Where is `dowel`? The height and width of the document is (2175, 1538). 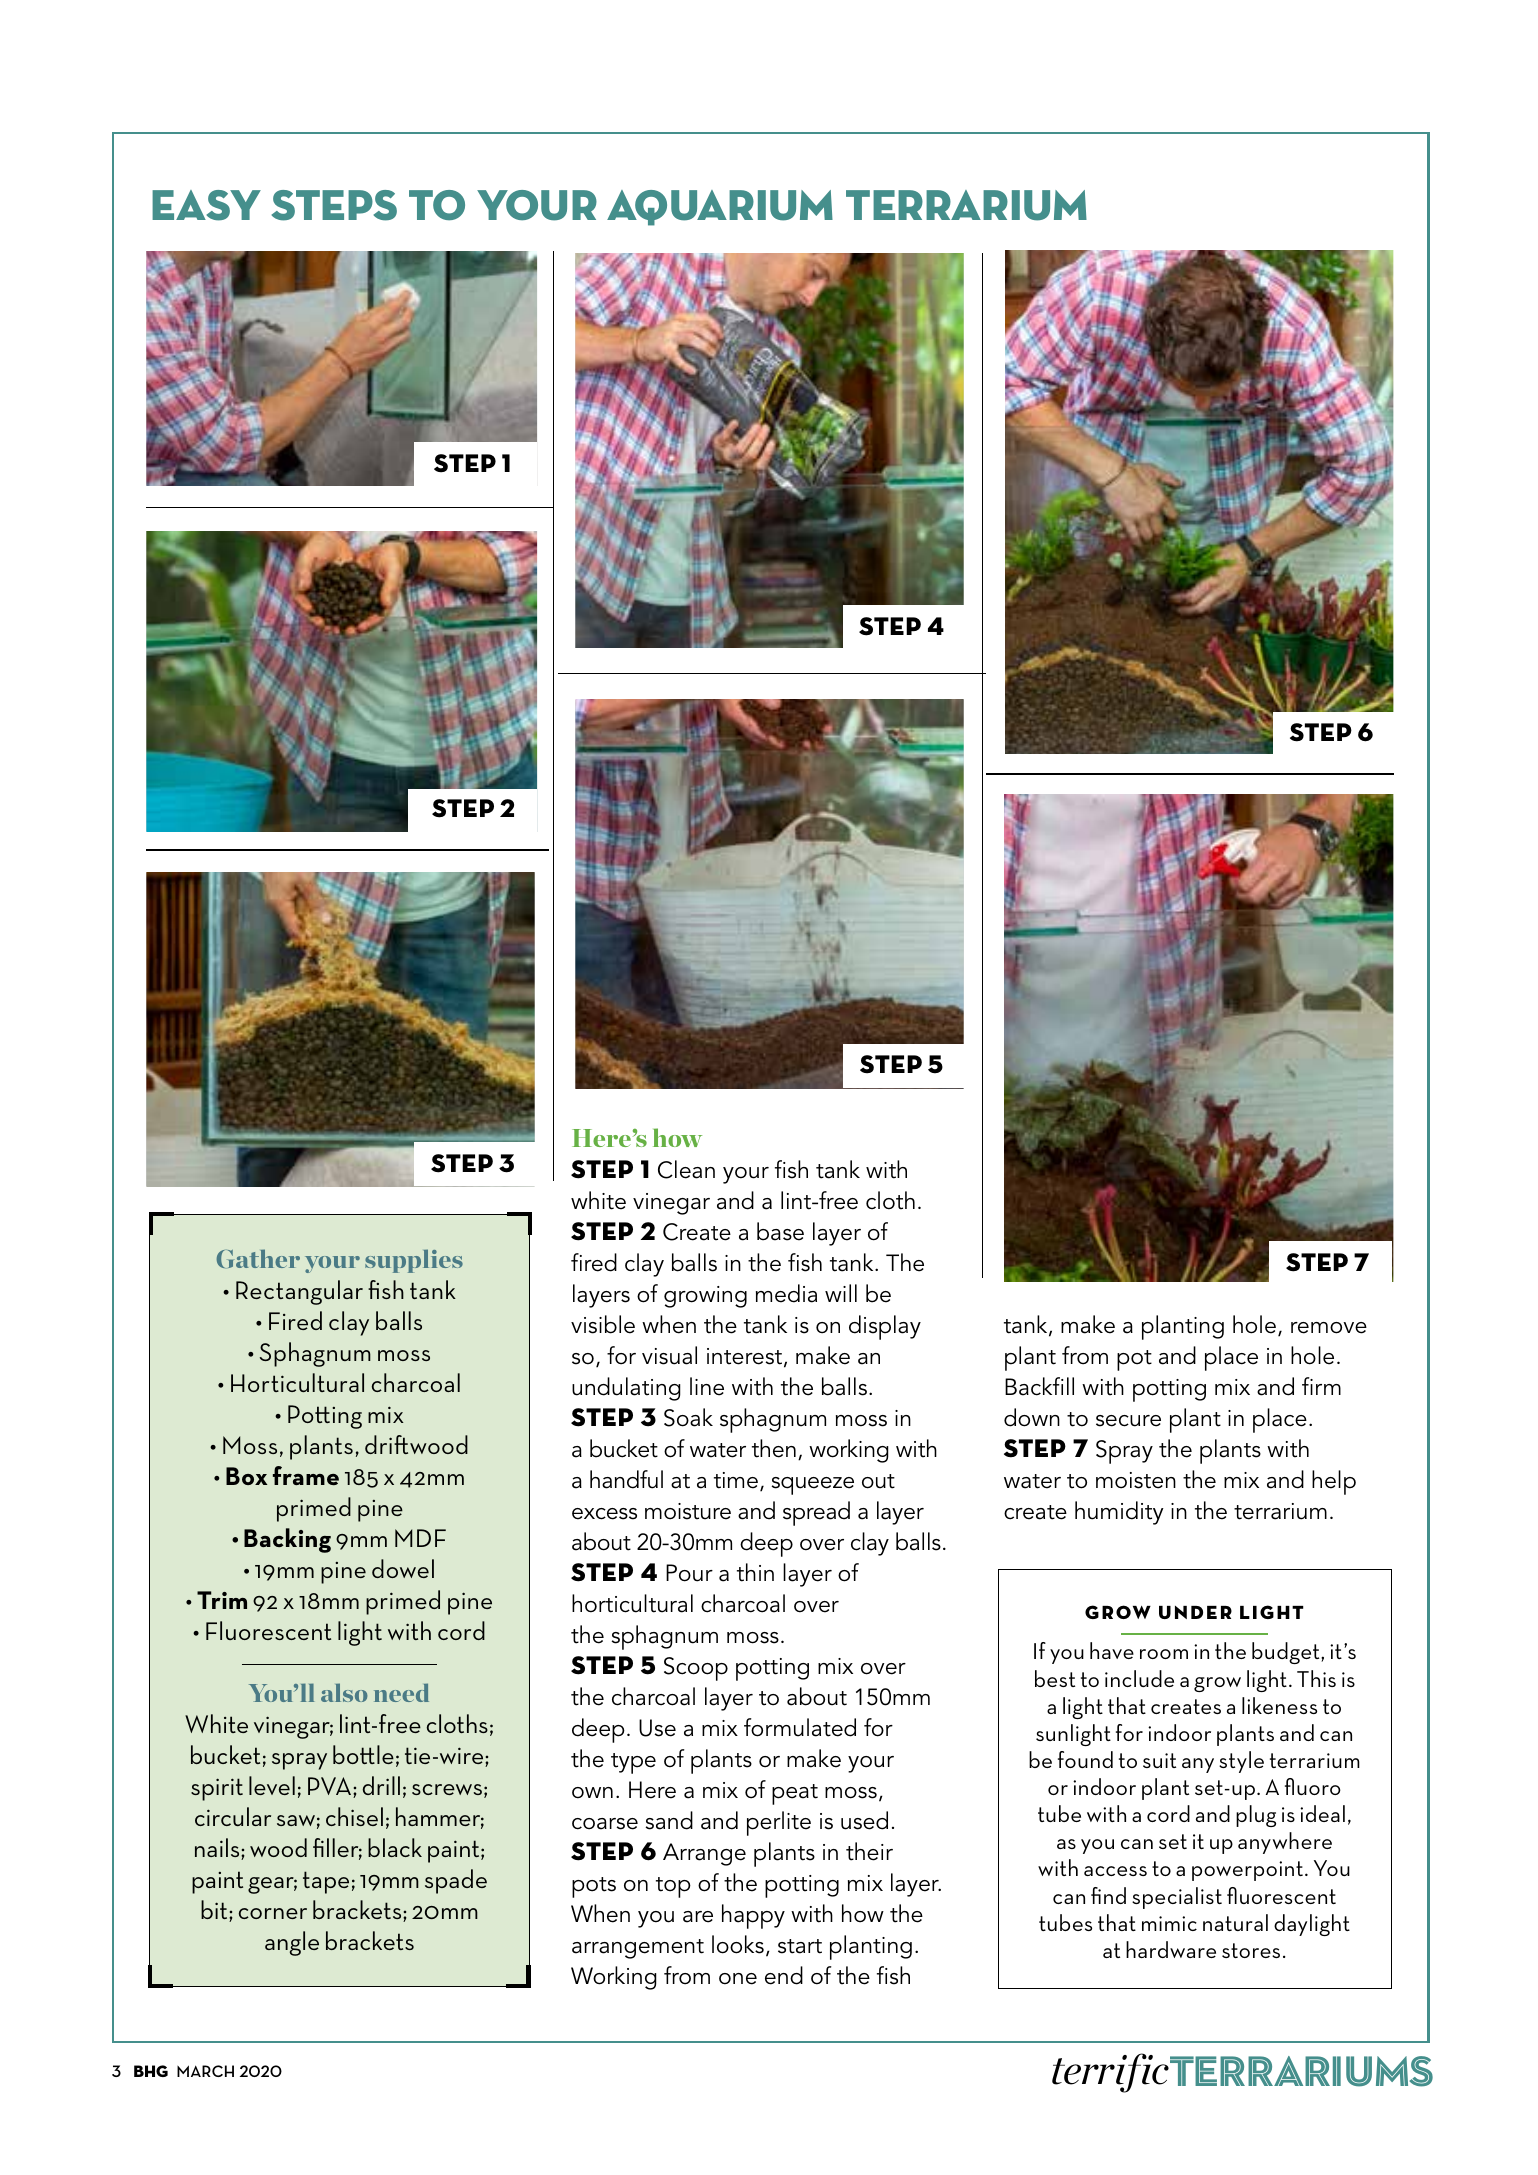 dowel is located at coordinates (403, 1568).
